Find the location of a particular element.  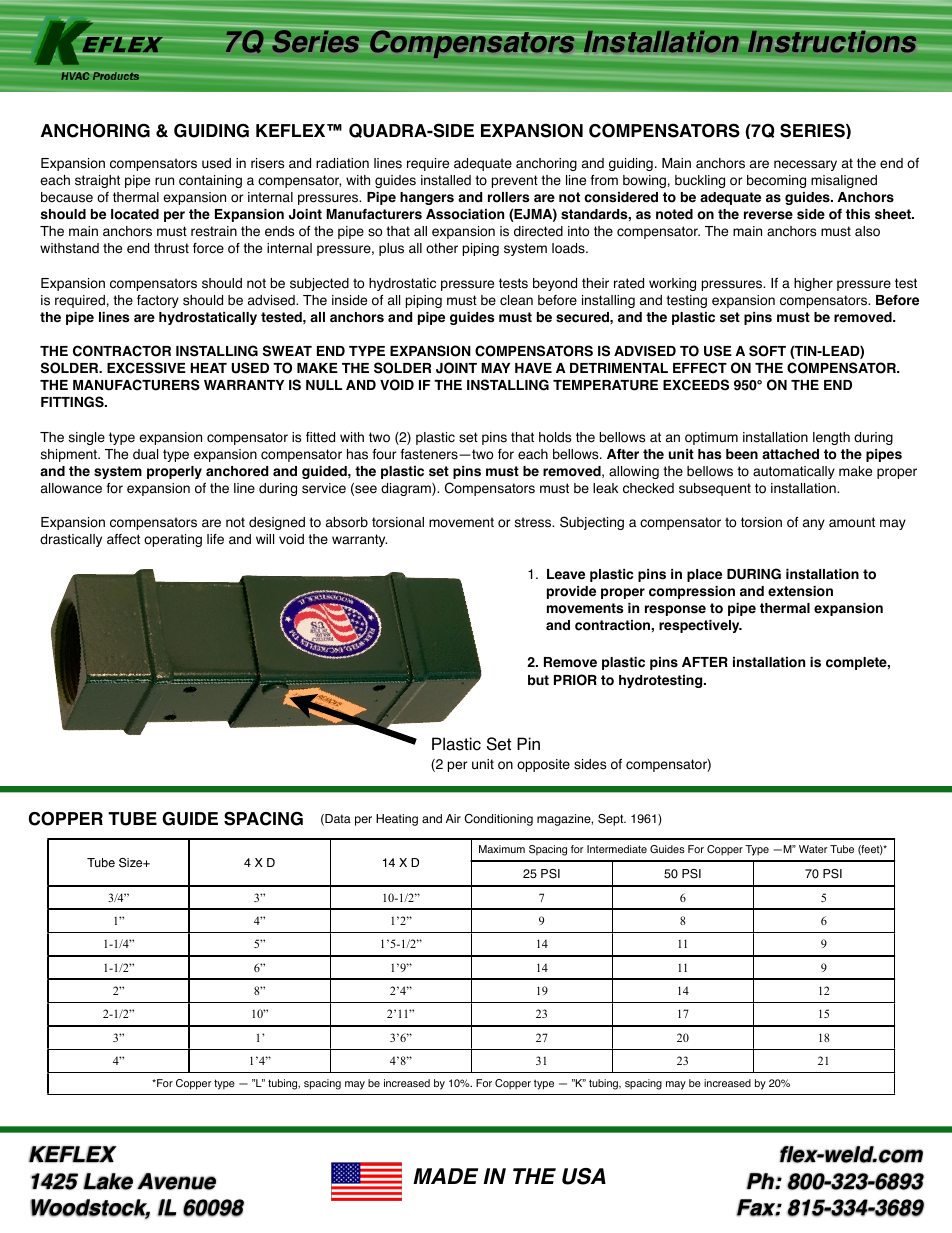

run is located at coordinates (164, 181).
